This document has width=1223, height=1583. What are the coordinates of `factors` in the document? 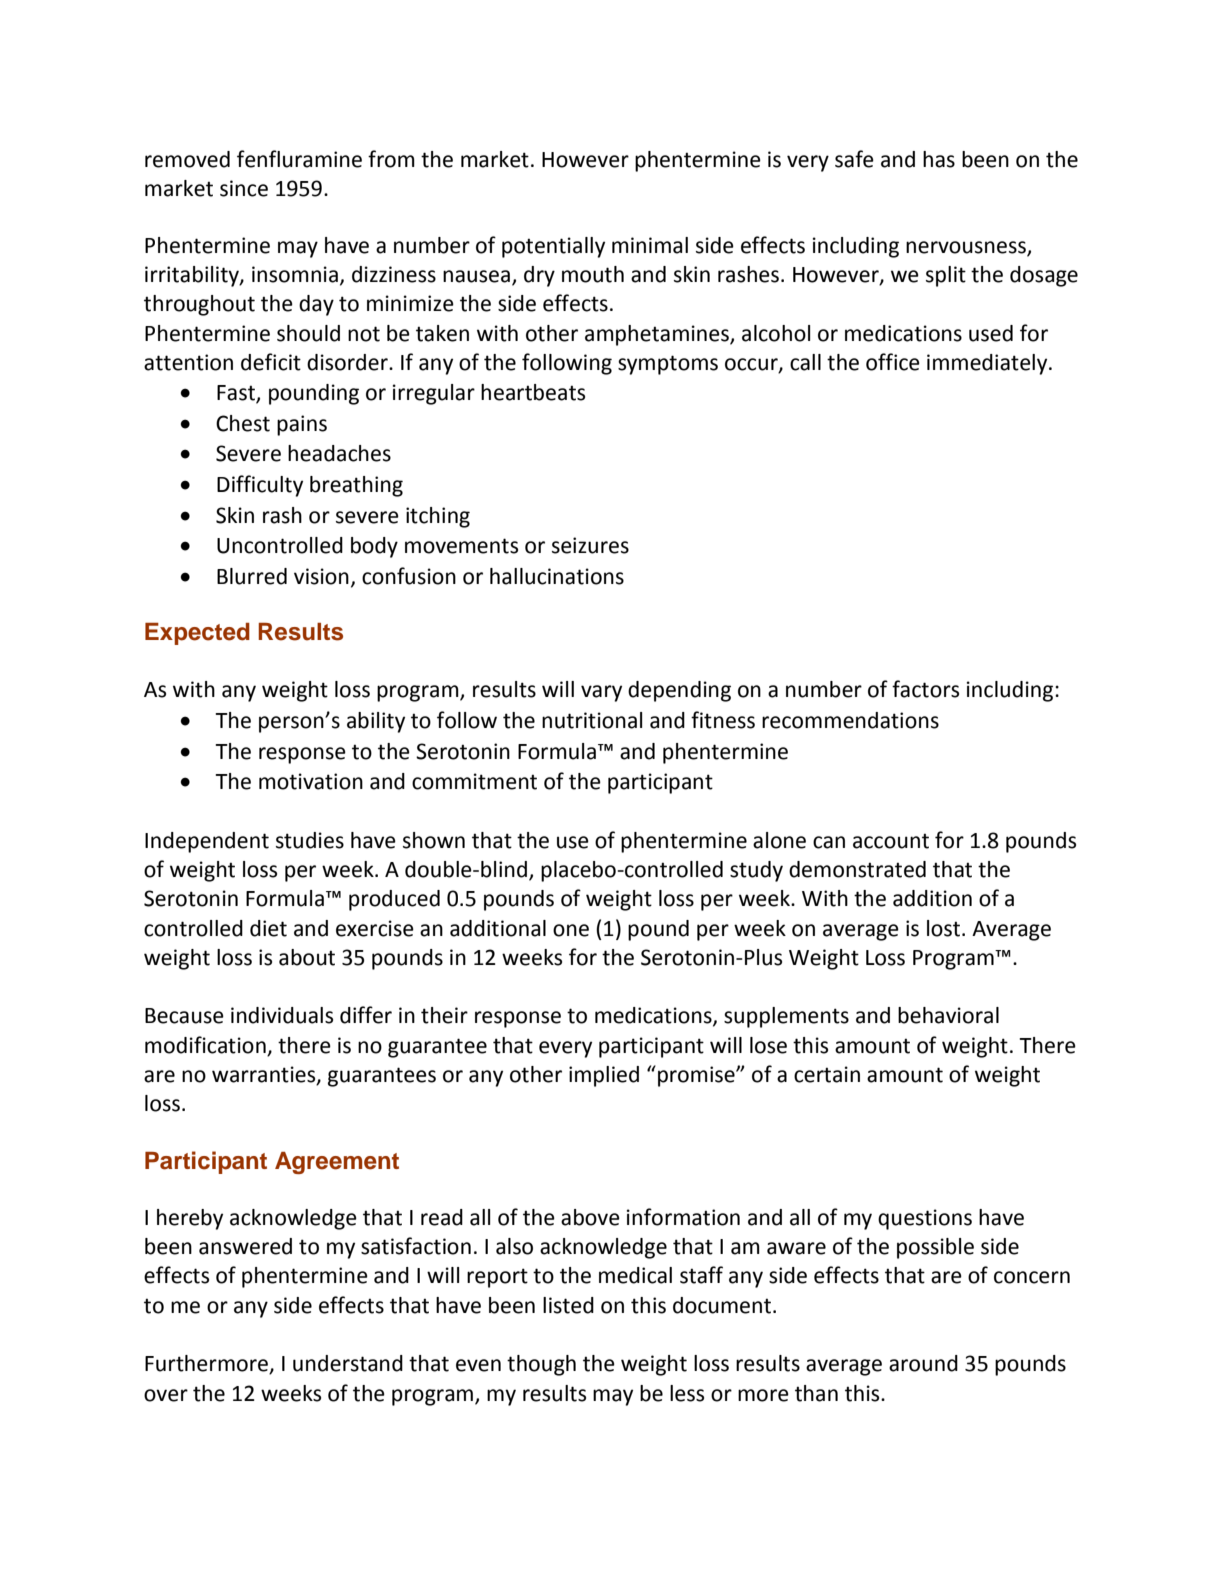 It's located at (925, 689).
